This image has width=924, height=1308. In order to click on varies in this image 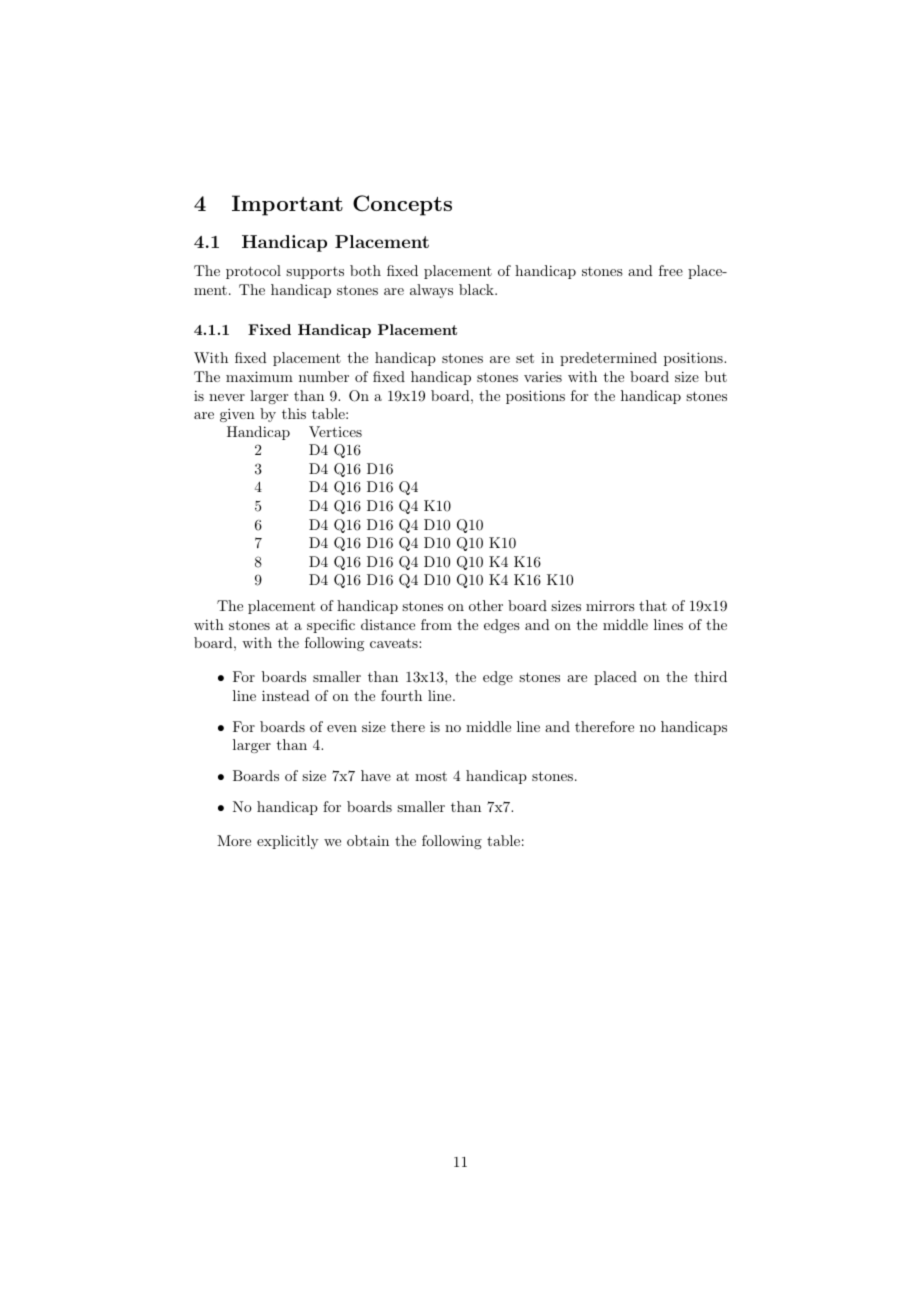, I will do `click(543, 377)`.
